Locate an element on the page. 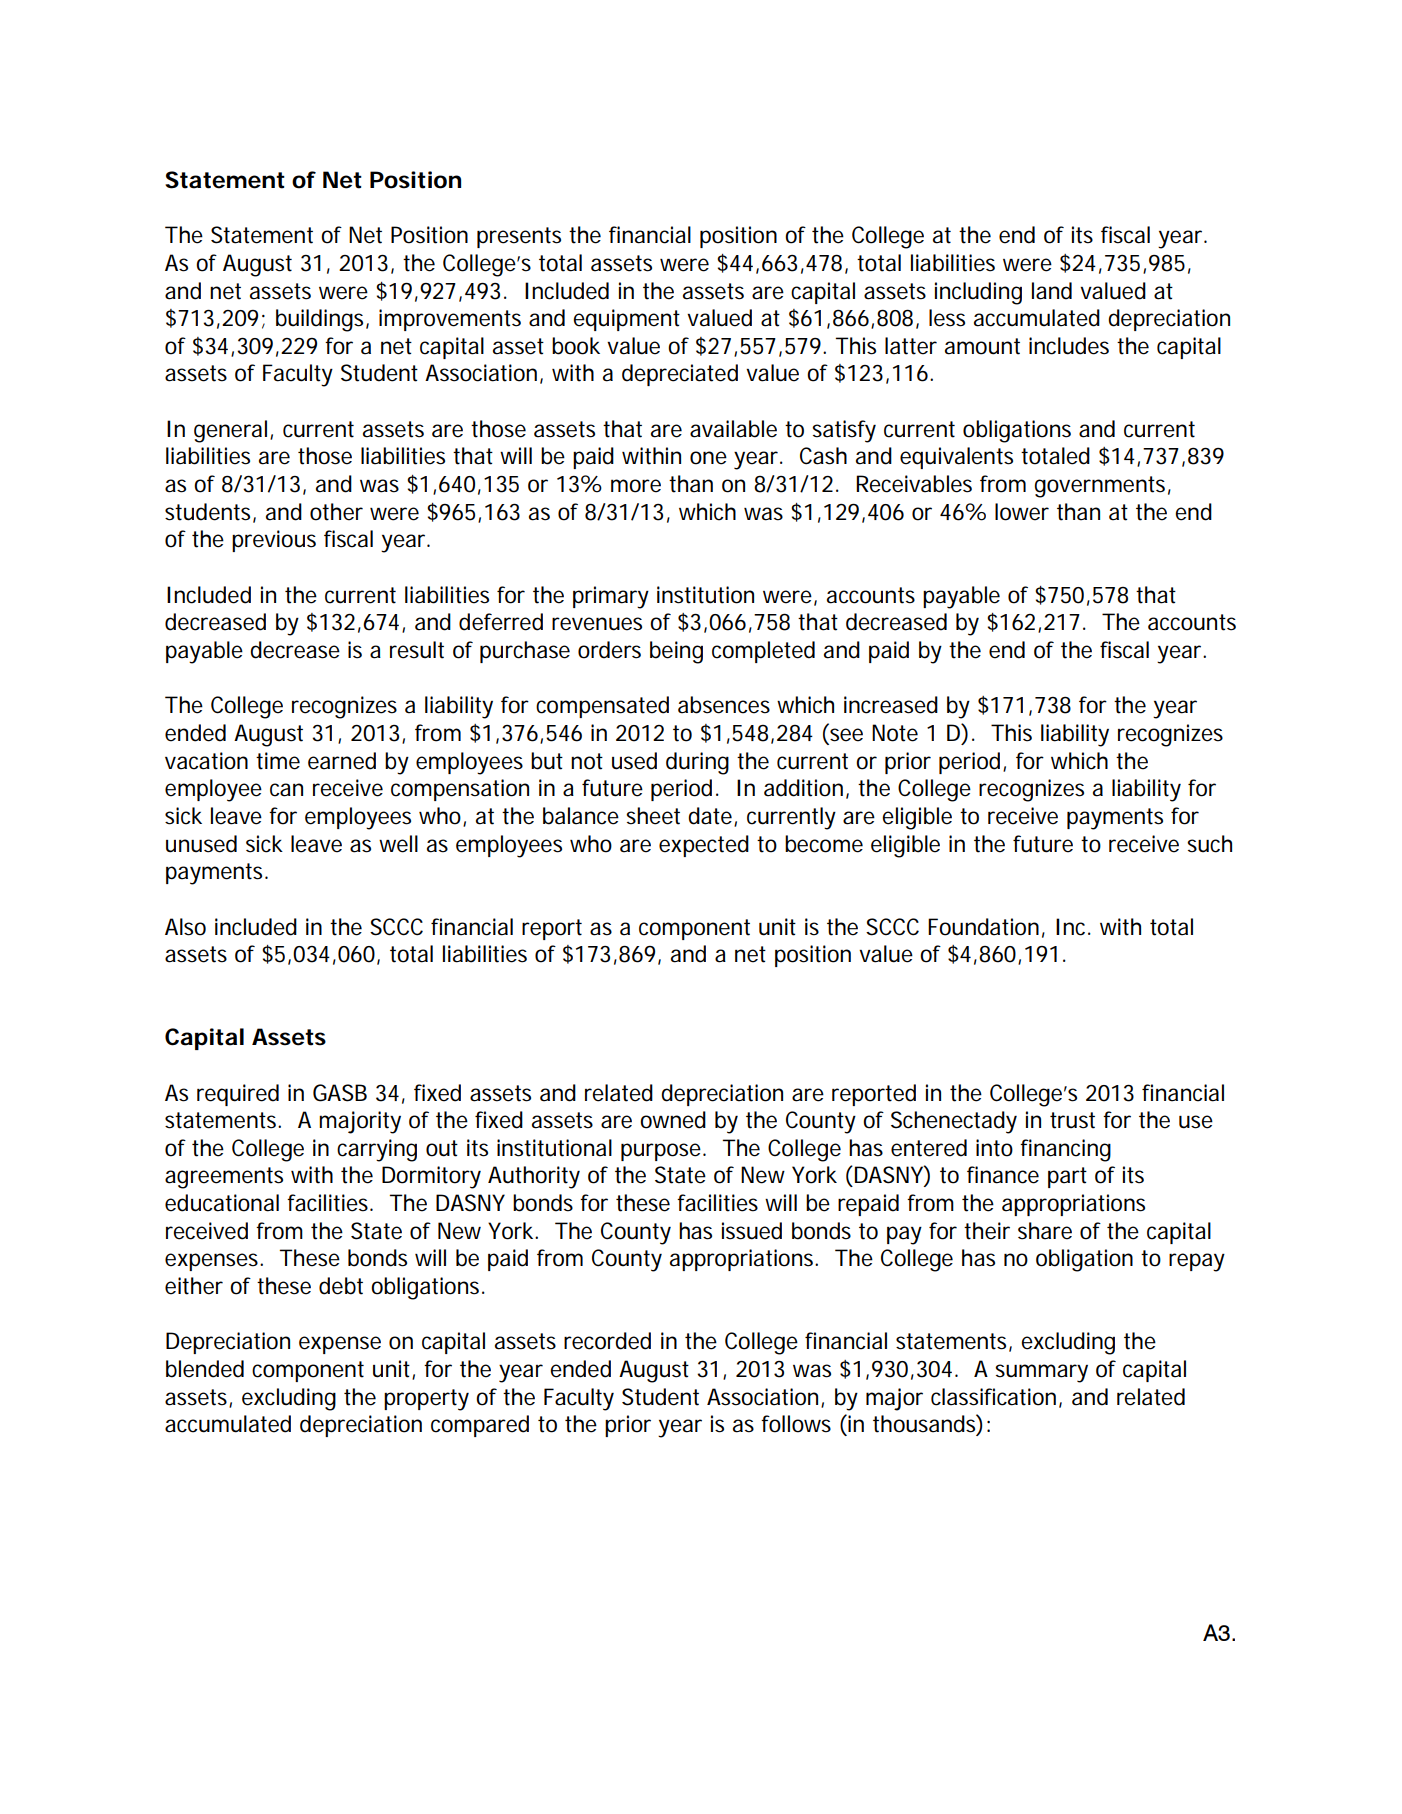 The image size is (1402, 1814). property is located at coordinates (426, 1400).
